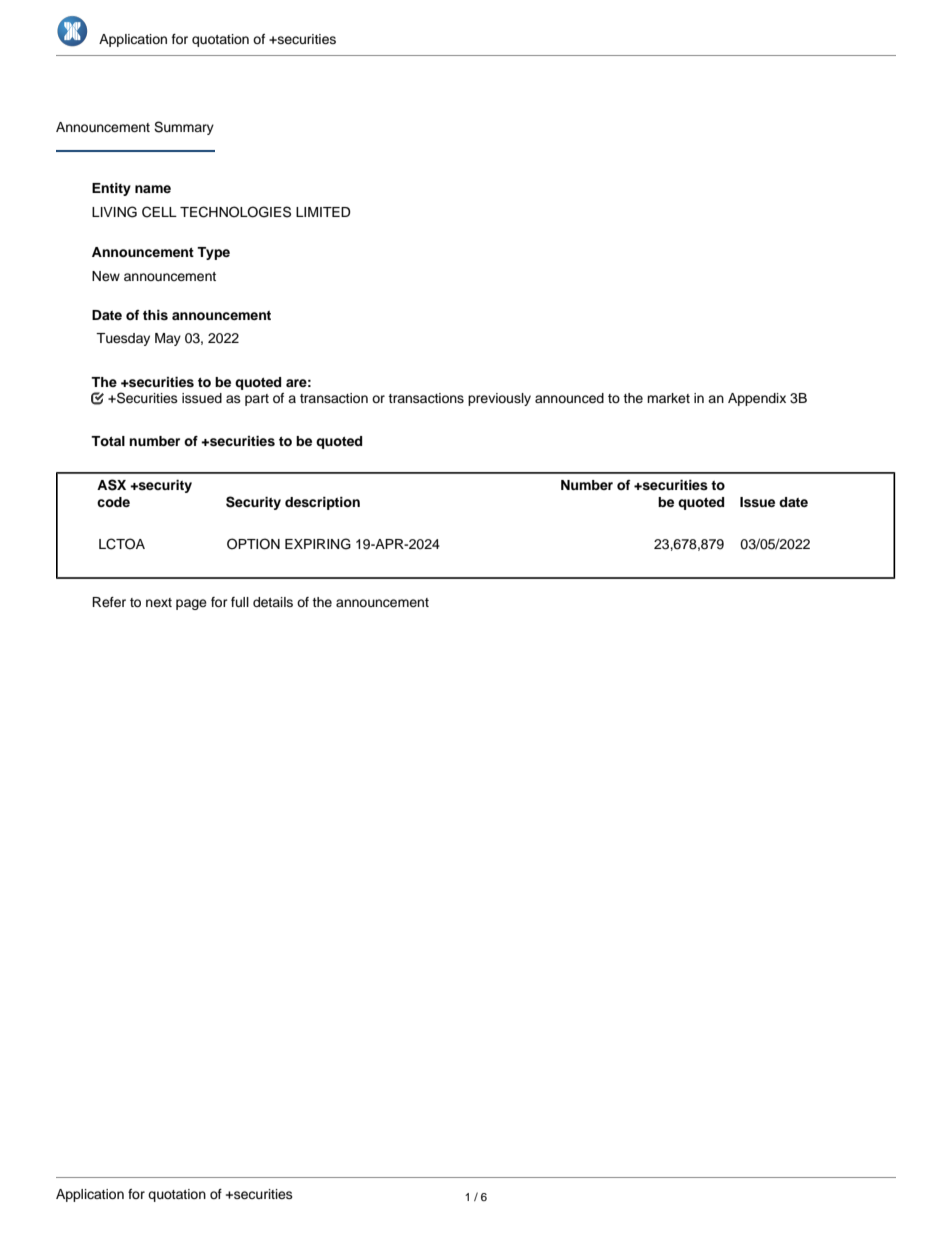 The width and height of the page is (952, 1233). Describe the element at coordinates (213, 253) in the page. I see `Type` at that location.
